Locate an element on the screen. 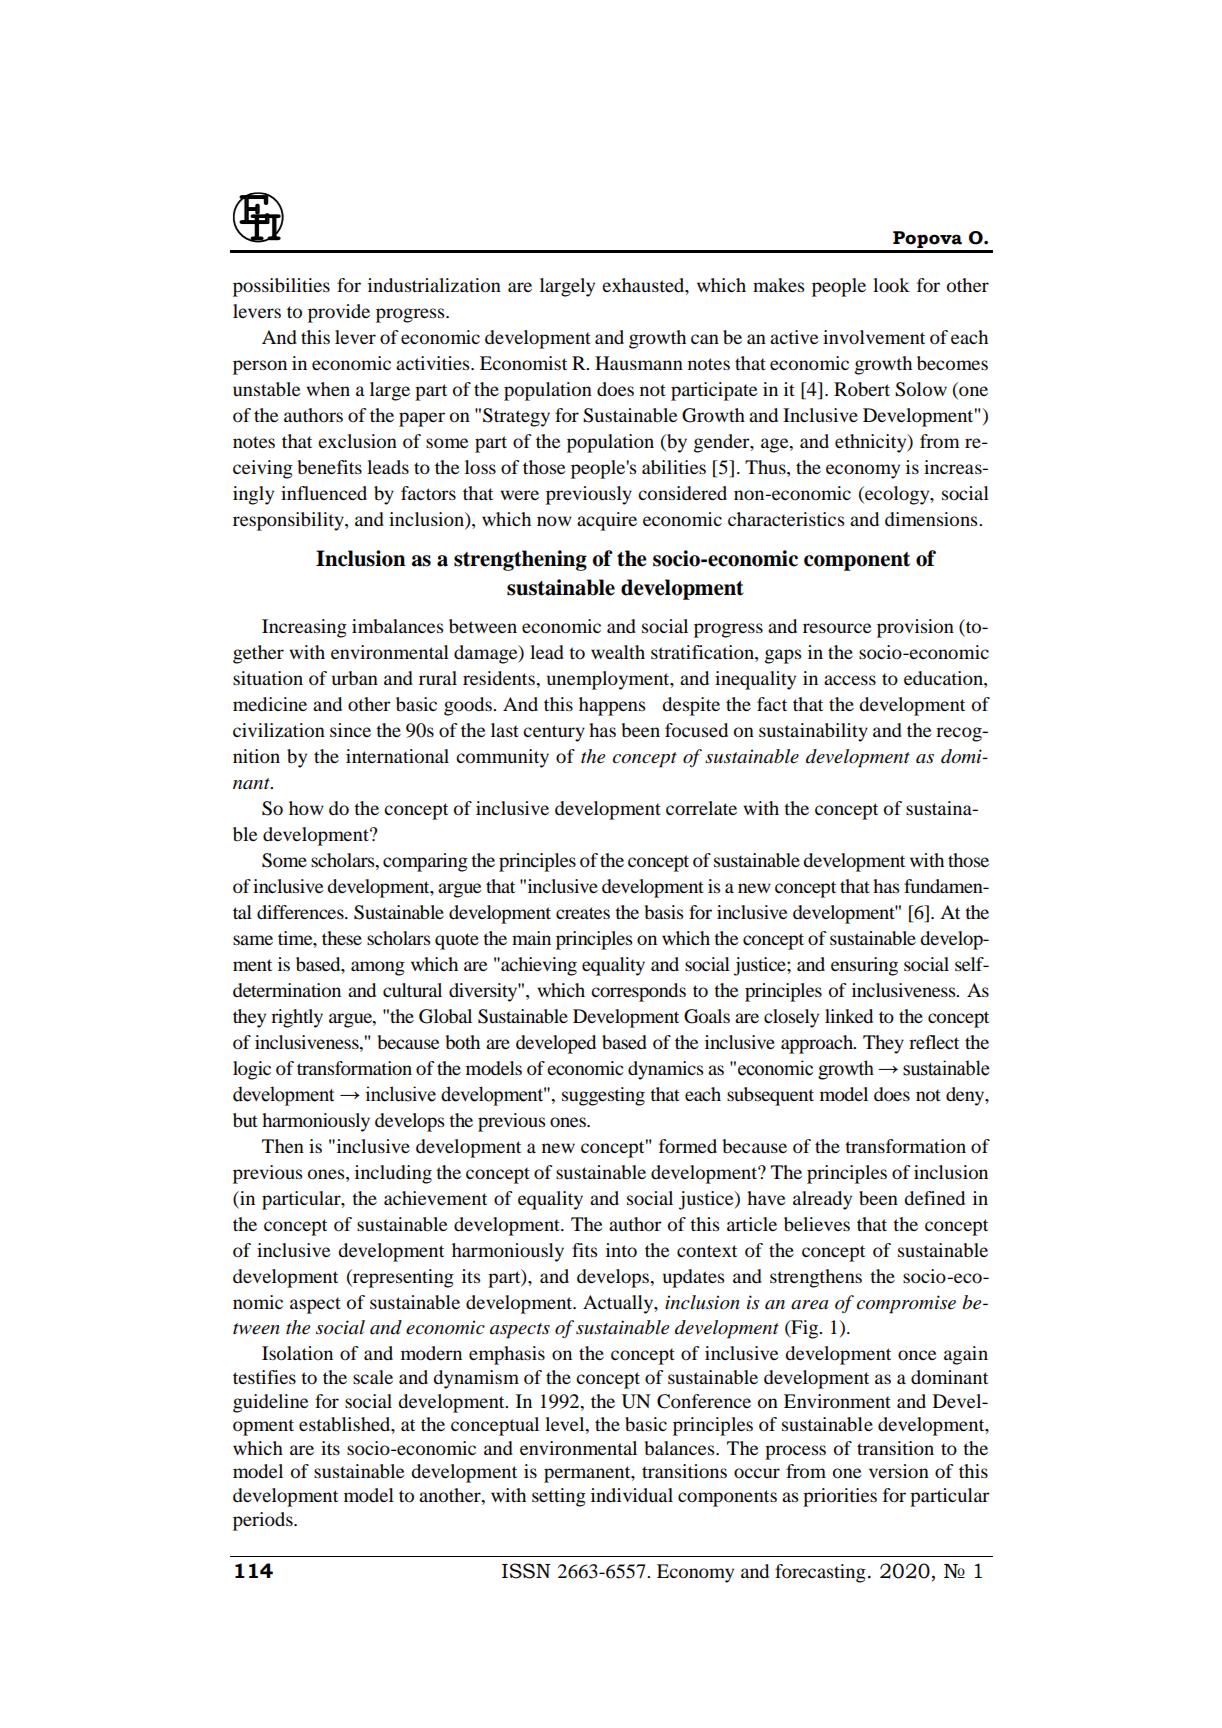  creates is located at coordinates (583, 913).
